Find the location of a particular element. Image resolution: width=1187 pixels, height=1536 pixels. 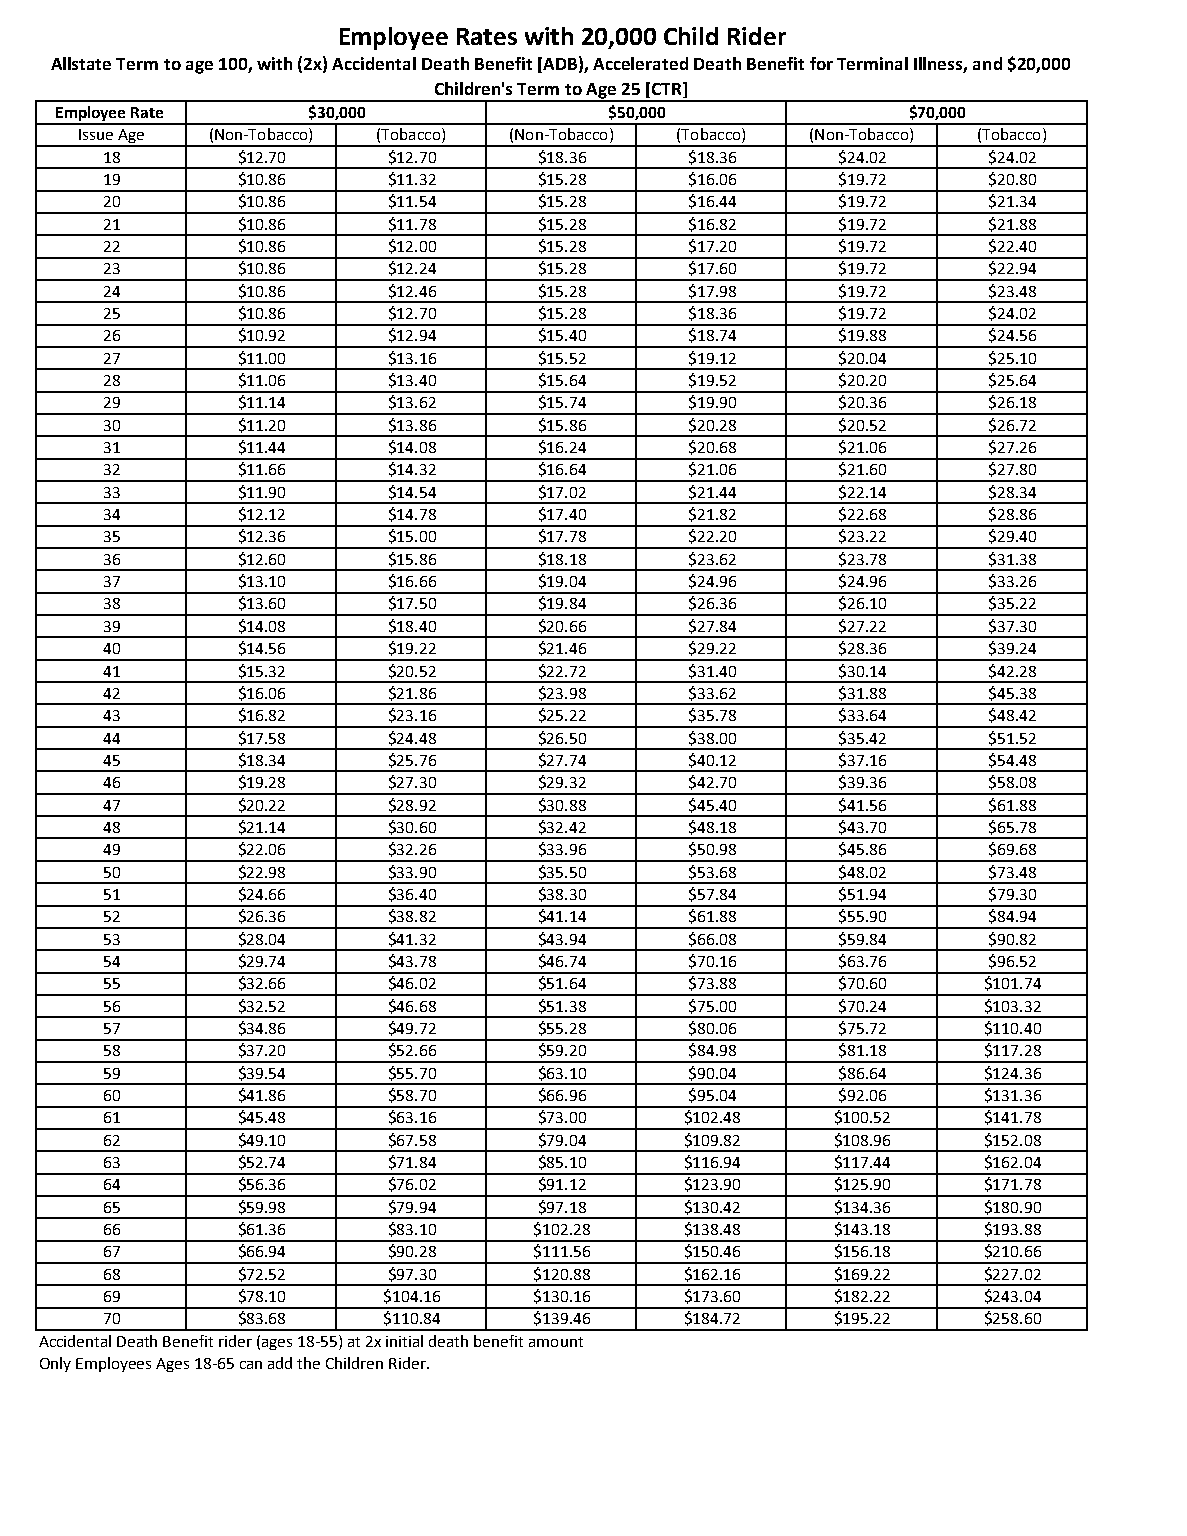

Issue is located at coordinates (96, 134).
